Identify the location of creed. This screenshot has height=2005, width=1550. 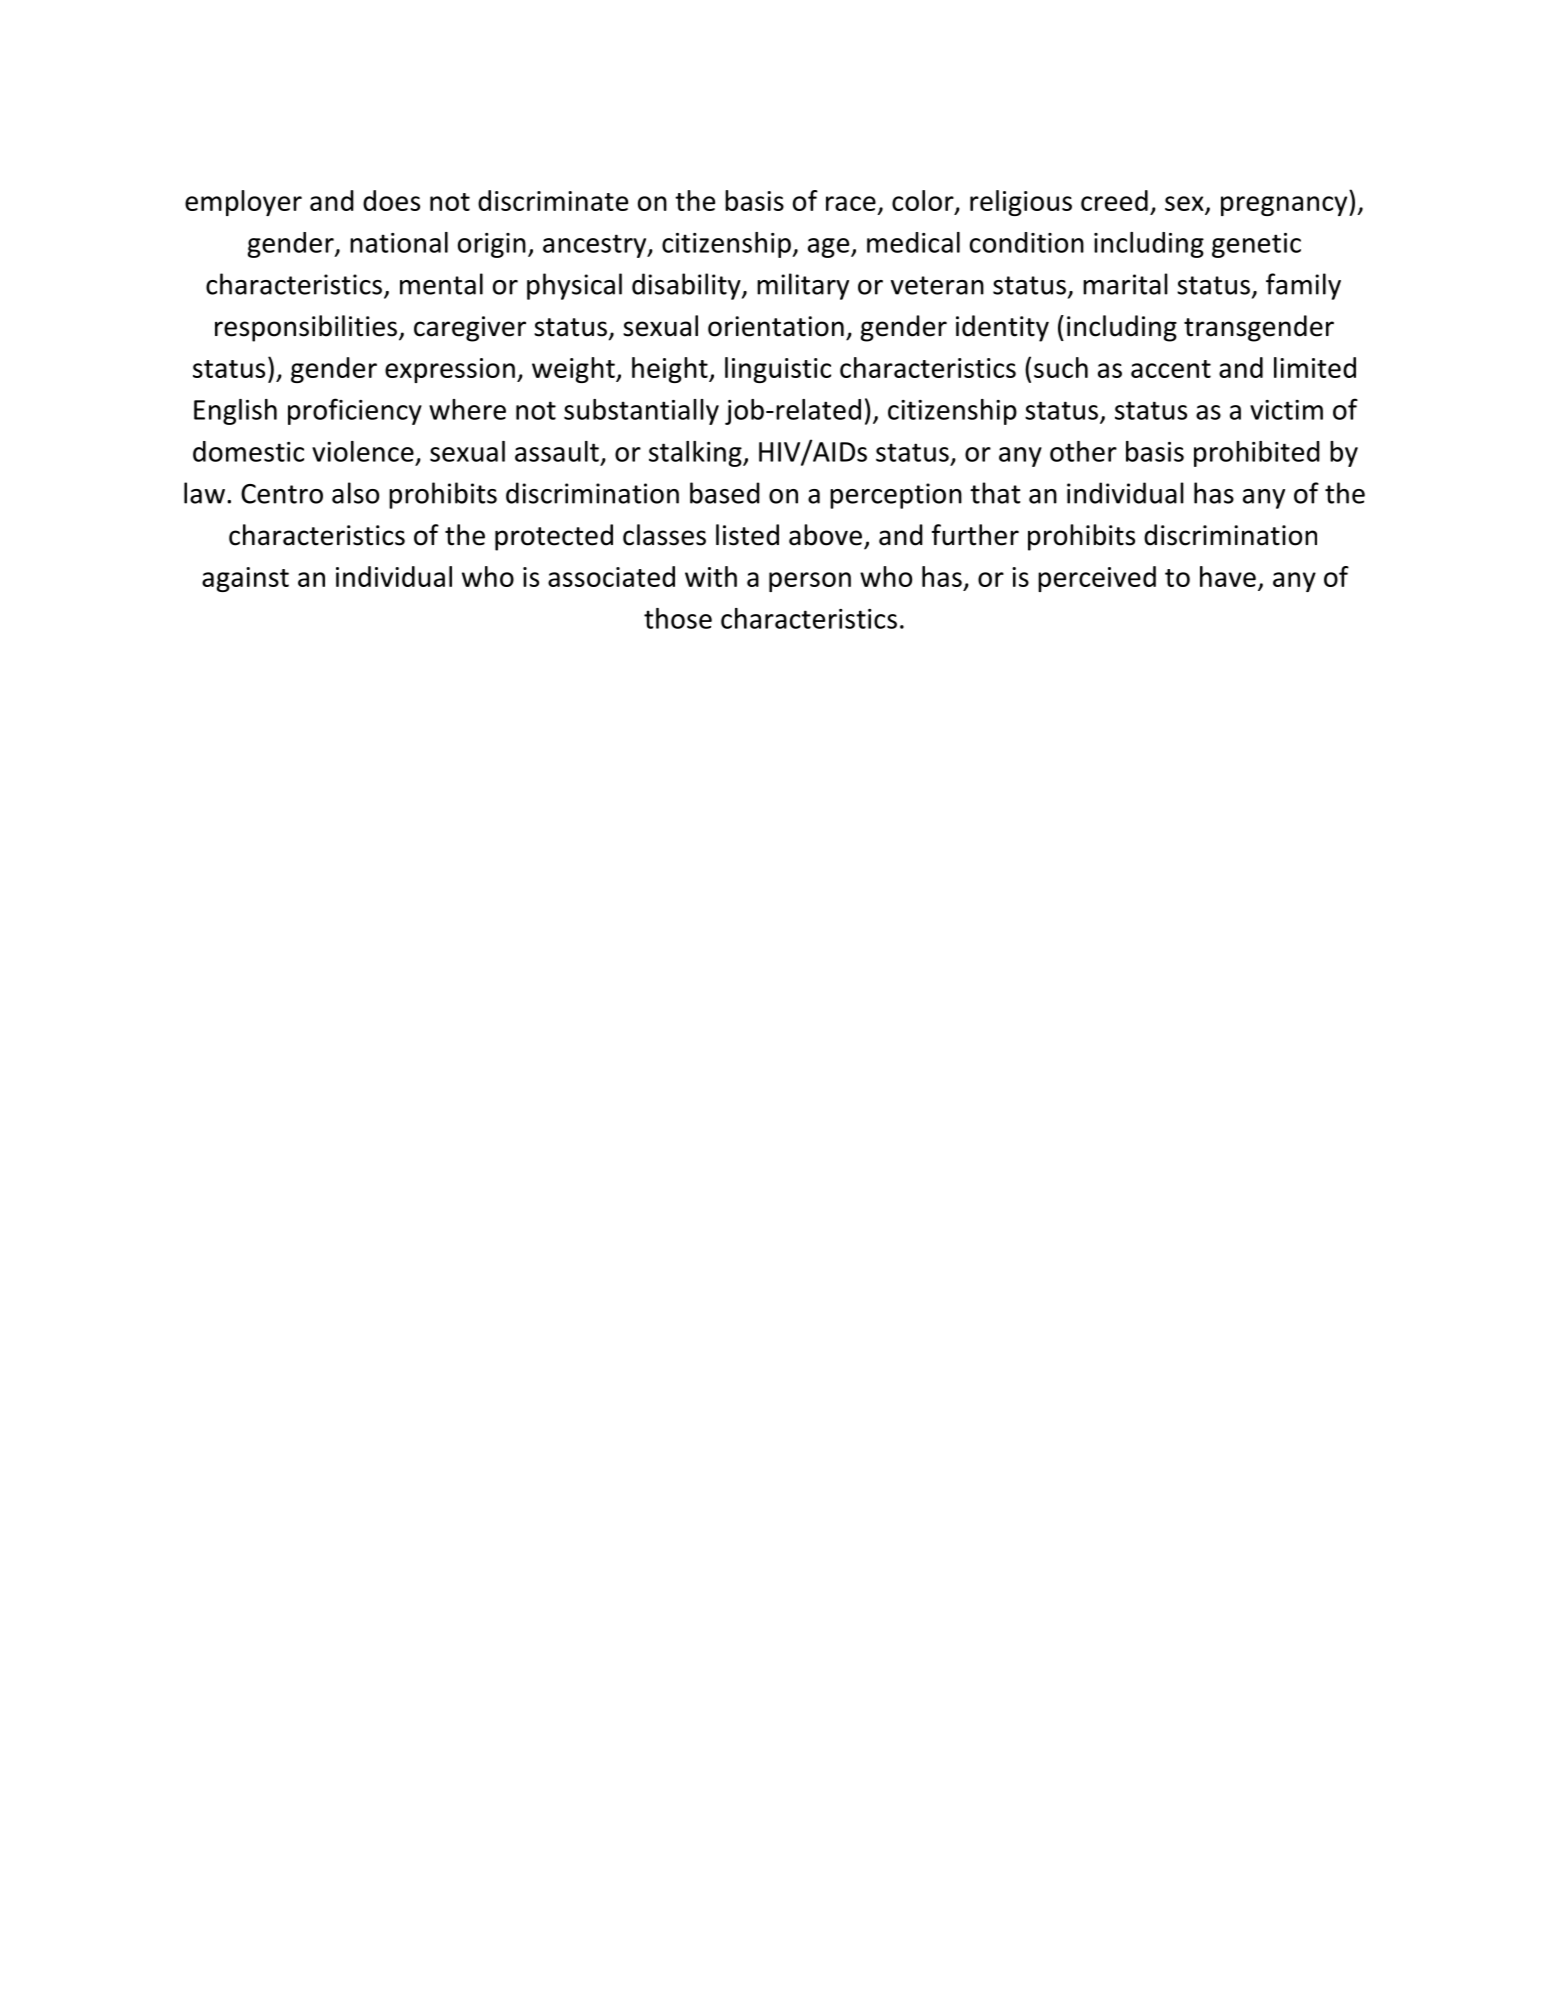
(1114, 200).
